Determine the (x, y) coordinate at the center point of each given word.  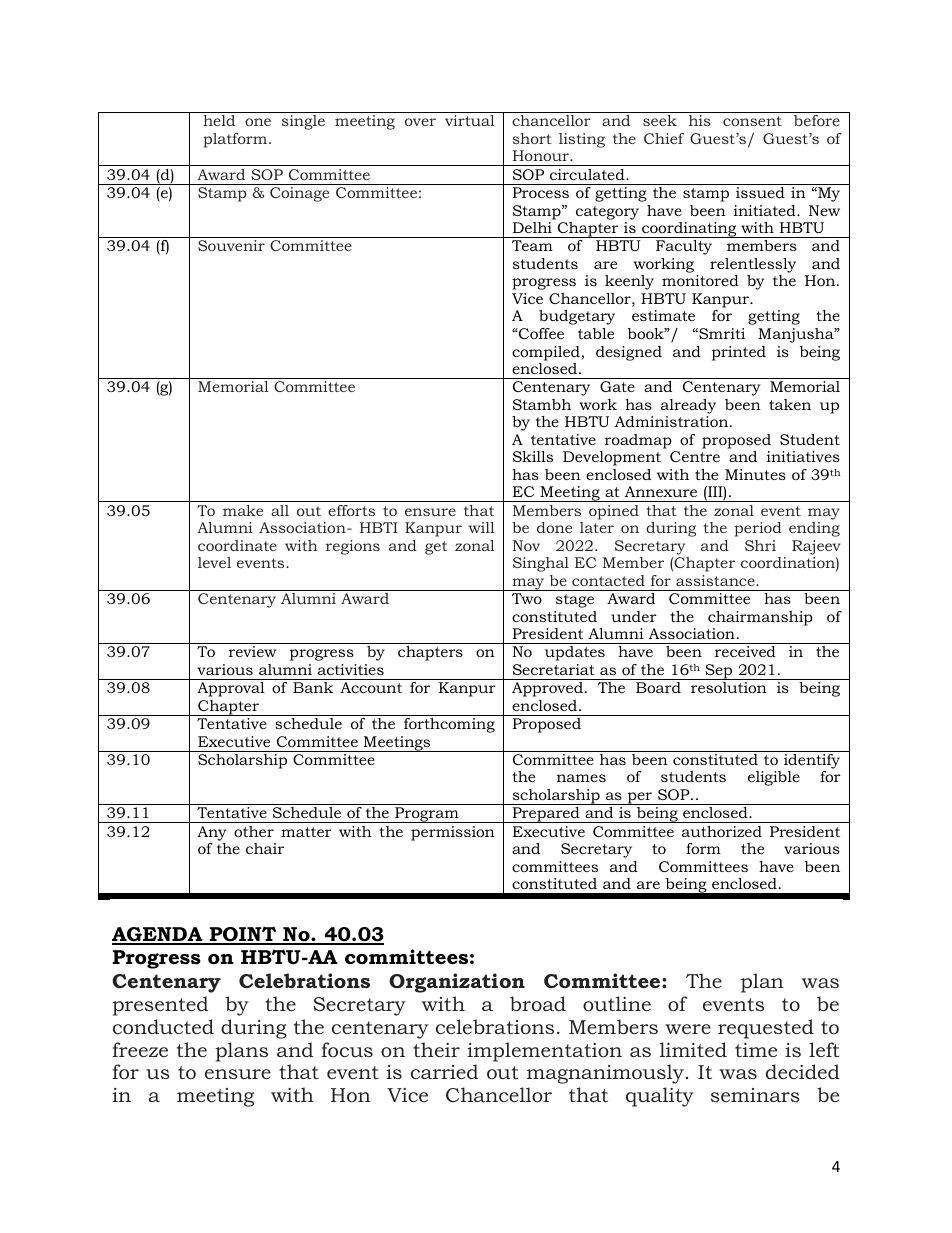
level (214, 562)
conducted (163, 1026)
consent (752, 121)
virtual (470, 120)
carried (444, 1071)
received (745, 651)
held (219, 120)
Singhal (541, 564)
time (756, 1050)
